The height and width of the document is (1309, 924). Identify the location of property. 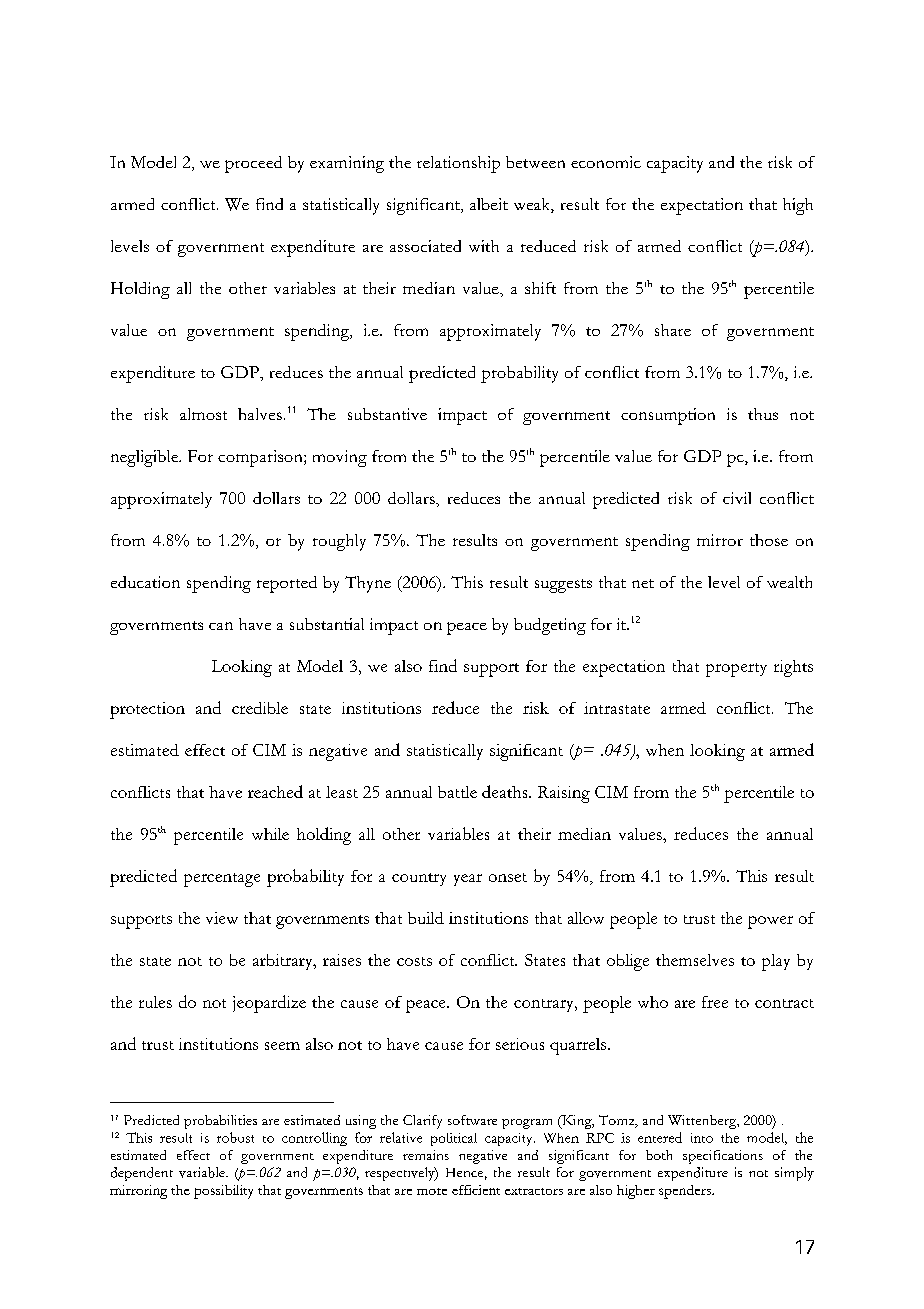
(736, 670).
